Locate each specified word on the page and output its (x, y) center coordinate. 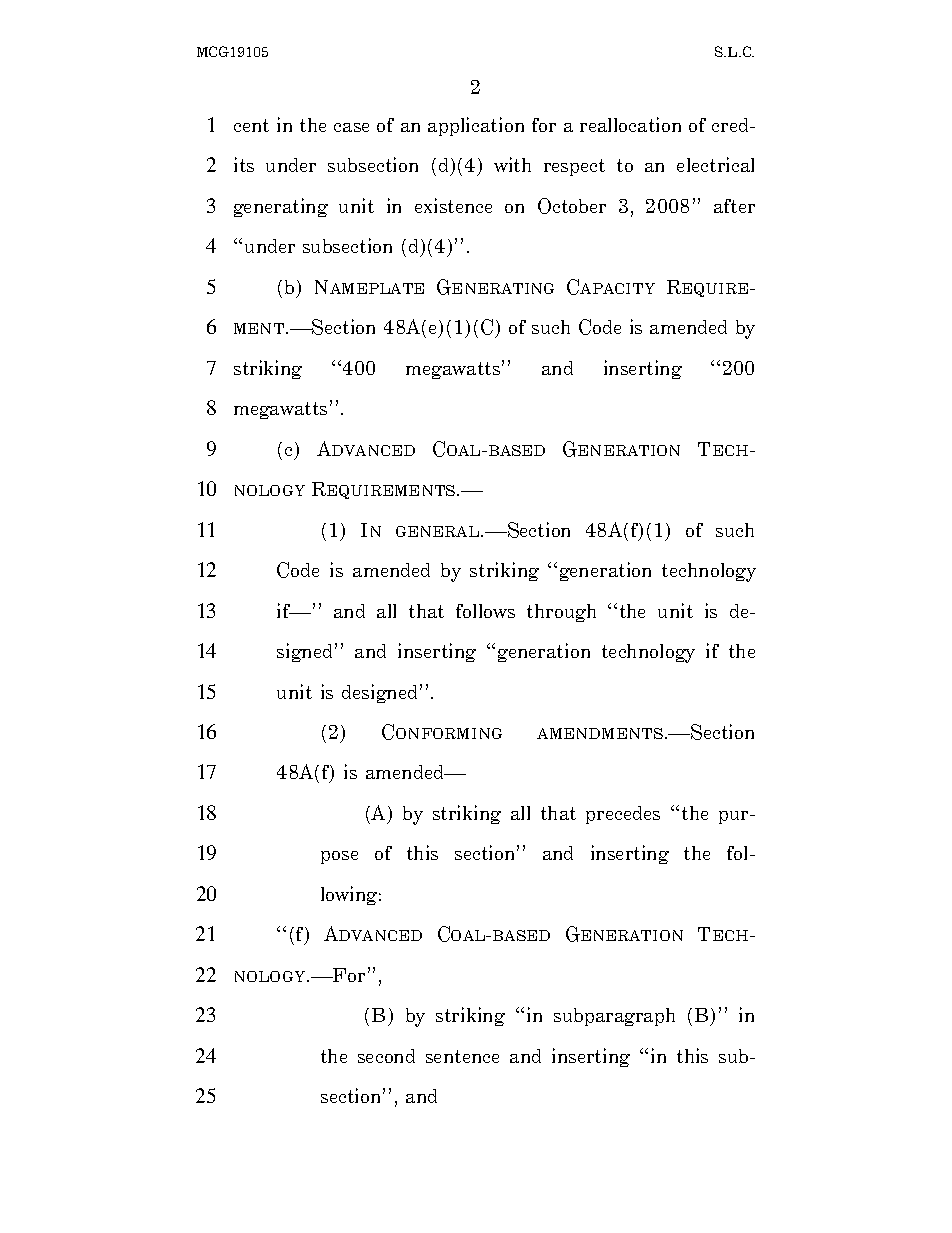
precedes (623, 815)
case (351, 127)
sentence (462, 1056)
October (572, 206)
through (561, 613)
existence (453, 205)
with (512, 164)
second (386, 1056)
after (734, 206)
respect (574, 167)
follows (485, 611)
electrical (715, 164)
